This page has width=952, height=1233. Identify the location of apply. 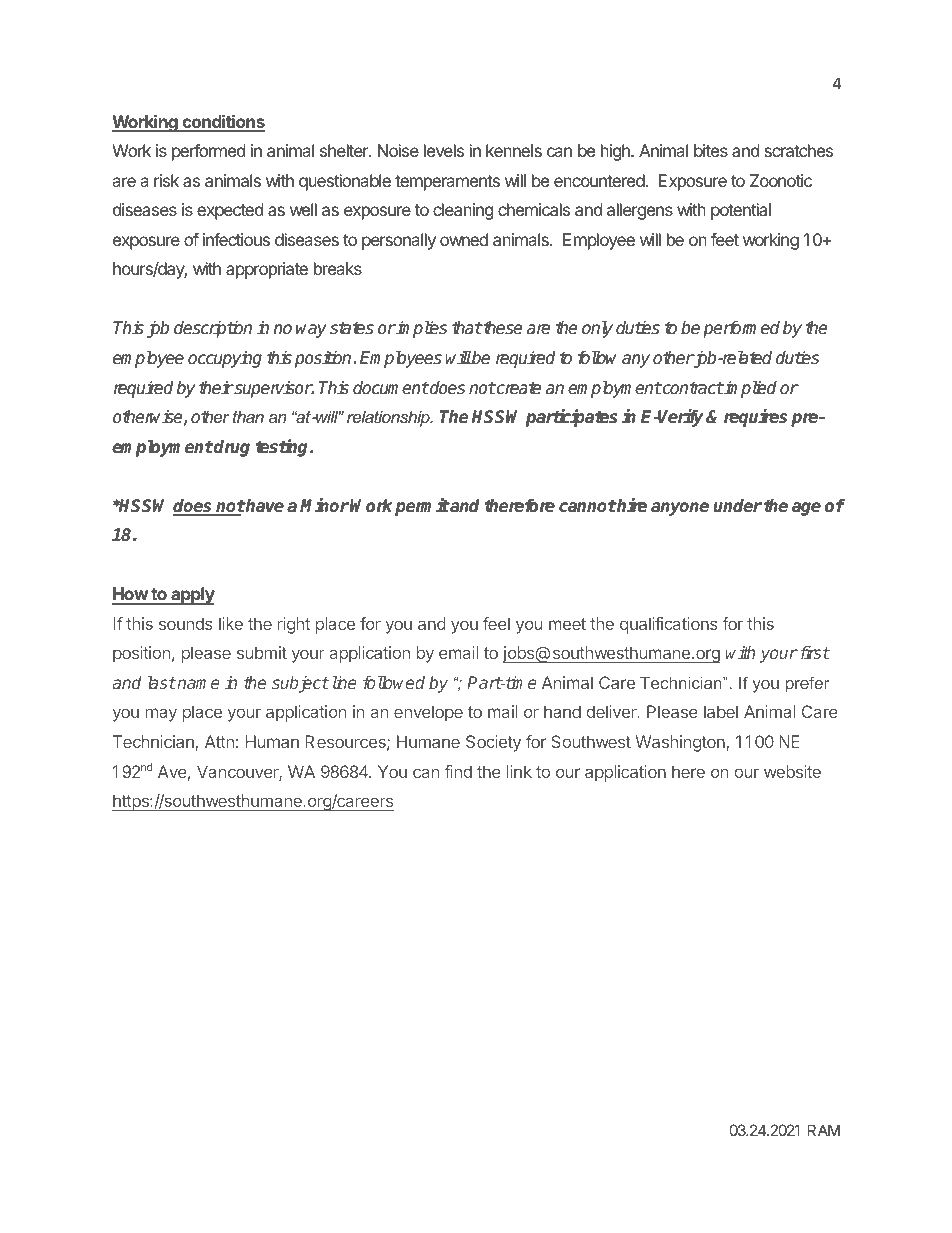
(192, 596).
